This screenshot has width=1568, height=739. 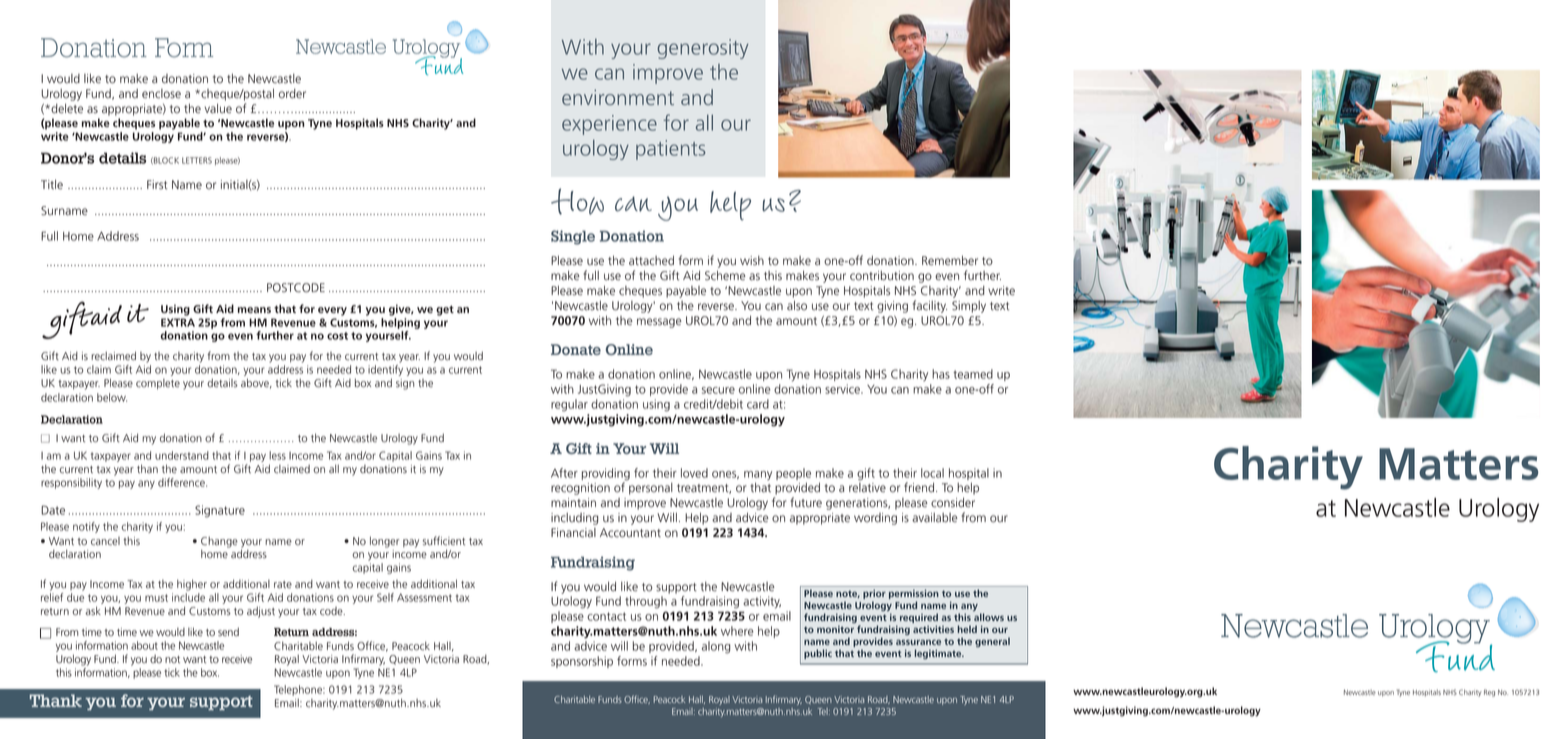 What do you see at coordinates (569, 405) in the screenshot?
I see `regular` at bounding box center [569, 405].
